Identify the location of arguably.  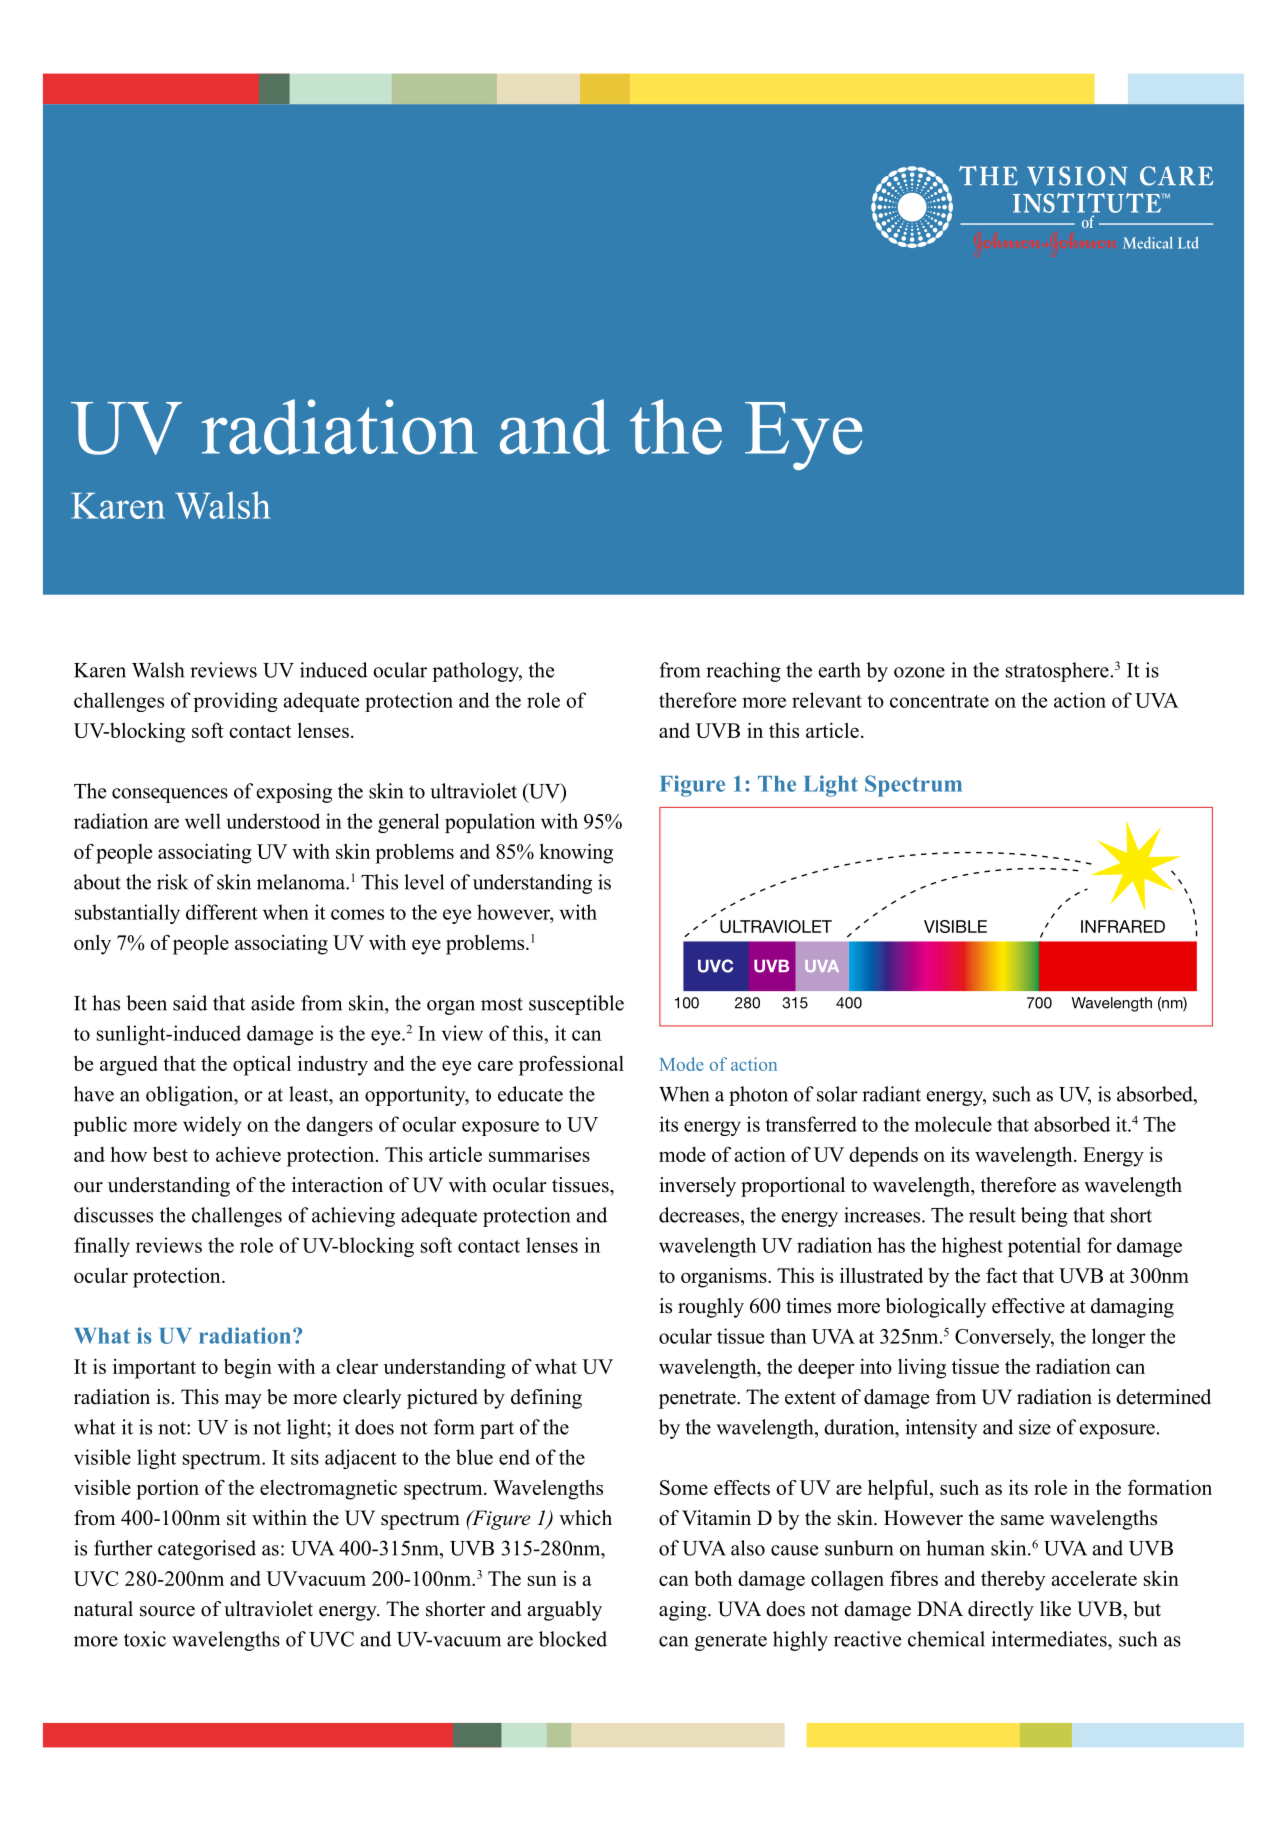
(564, 1611).
